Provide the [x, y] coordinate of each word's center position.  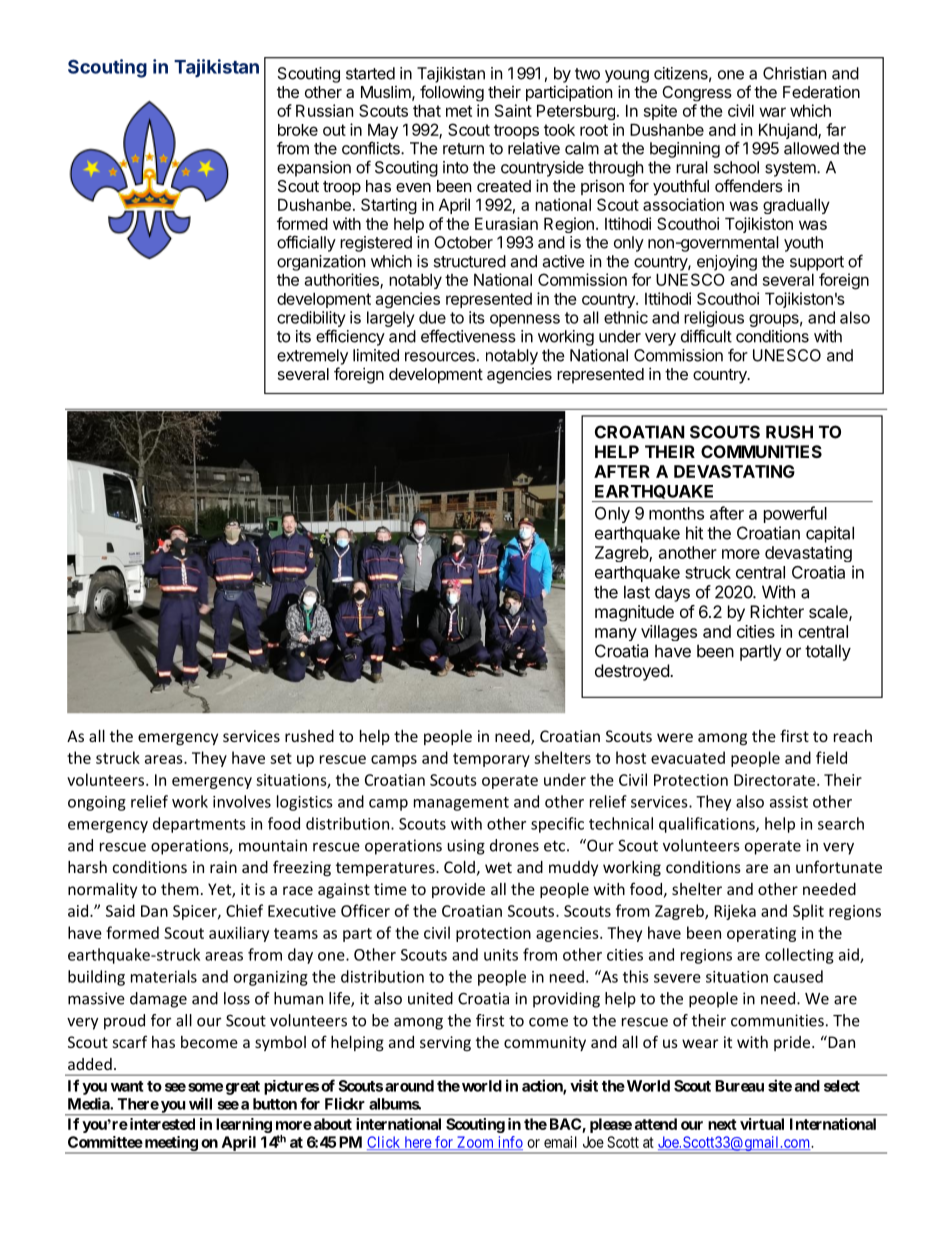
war [772, 112]
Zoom [475, 1143]
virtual [762, 1124]
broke [298, 130]
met [459, 111]
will [200, 1103]
